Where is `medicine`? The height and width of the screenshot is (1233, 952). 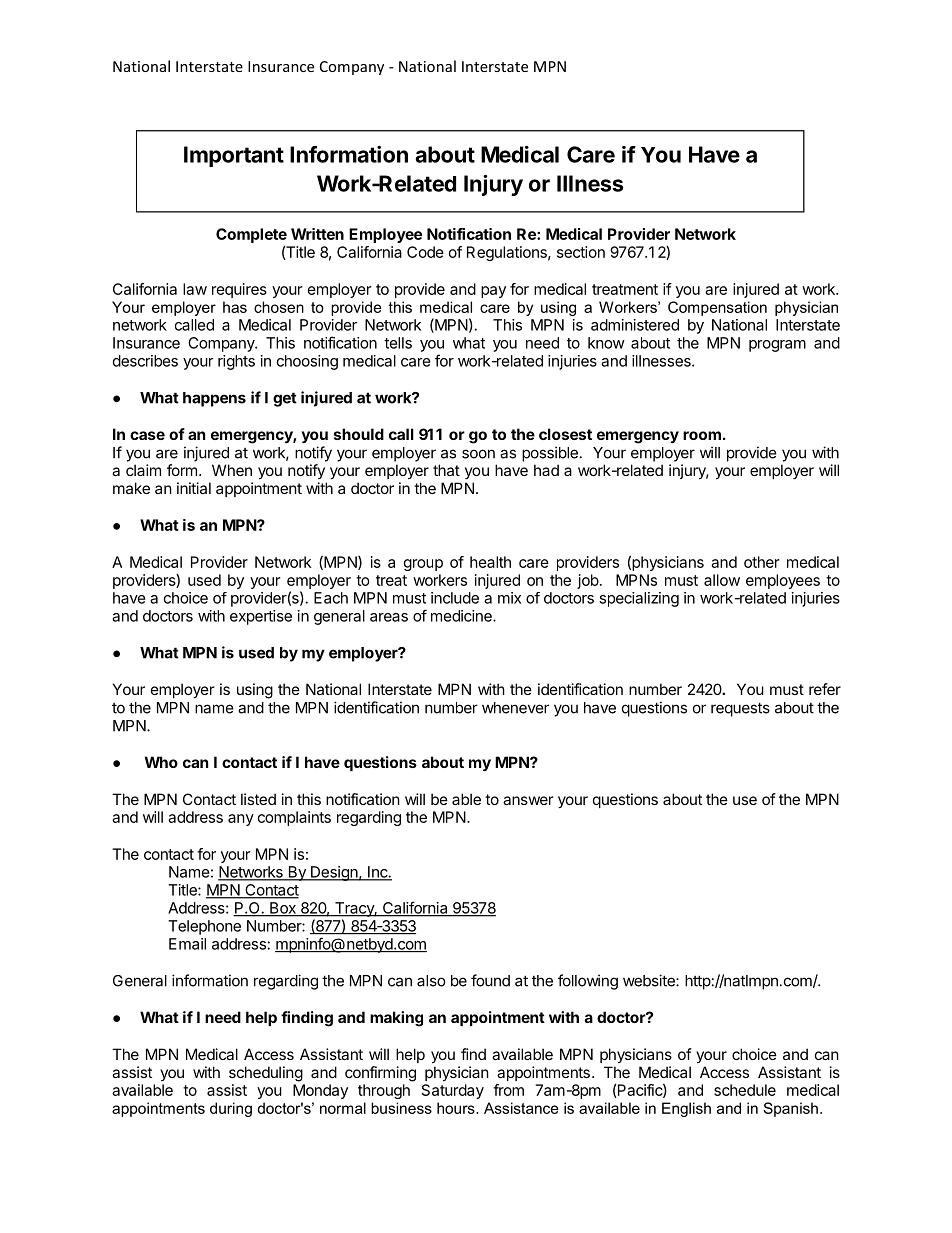 medicine is located at coordinates (462, 616).
